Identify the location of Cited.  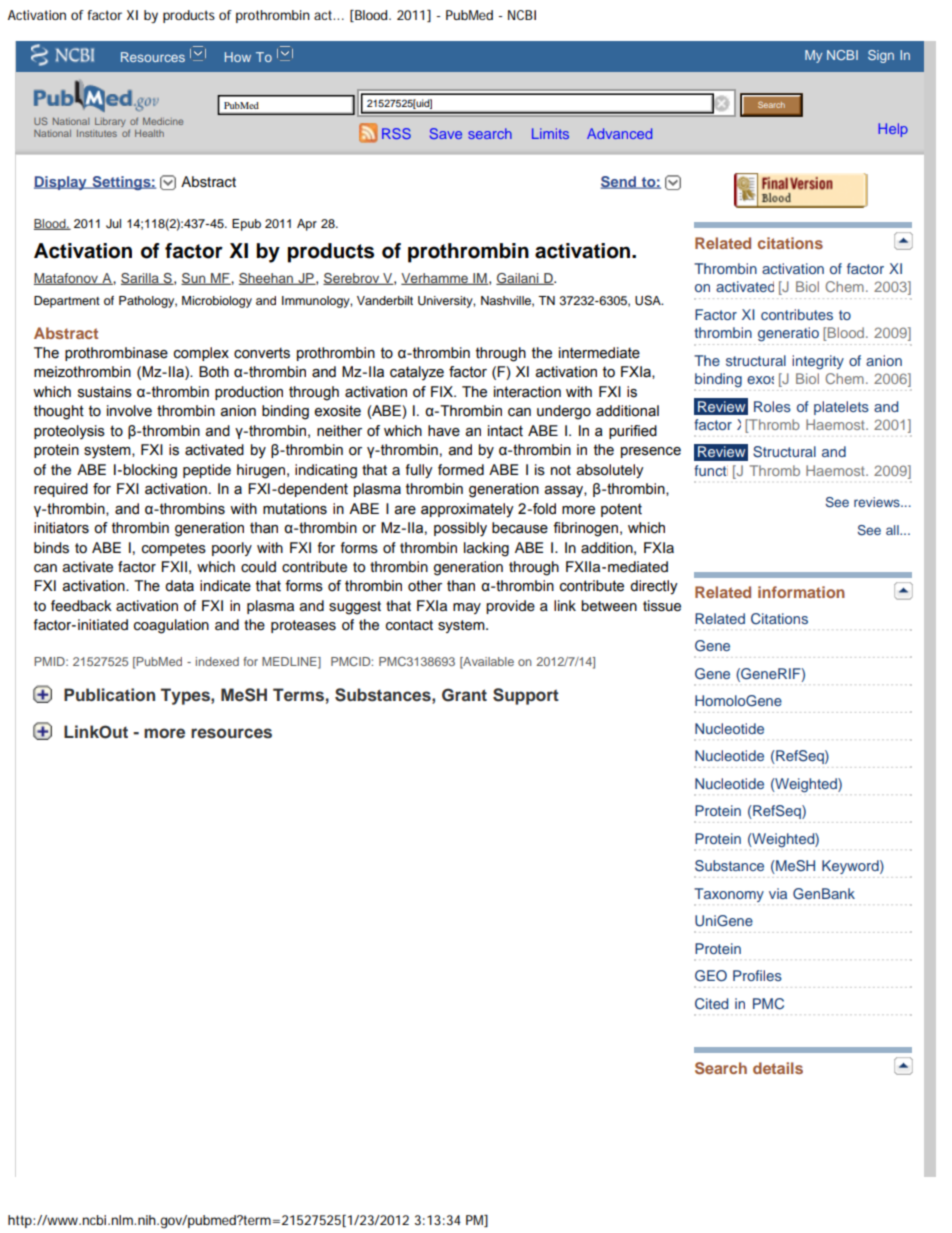
(711, 1004).
